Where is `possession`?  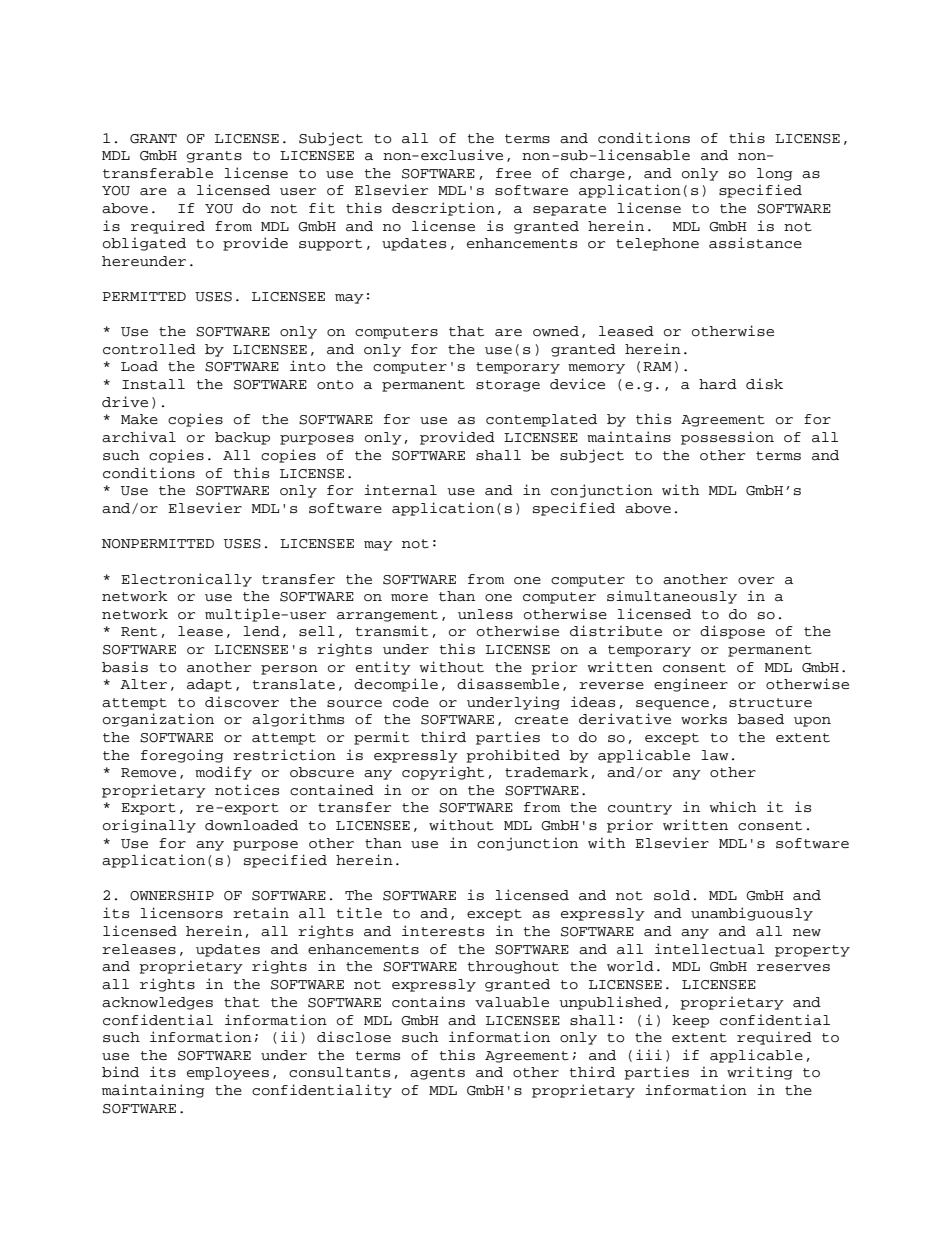
possession is located at coordinates (727, 438).
